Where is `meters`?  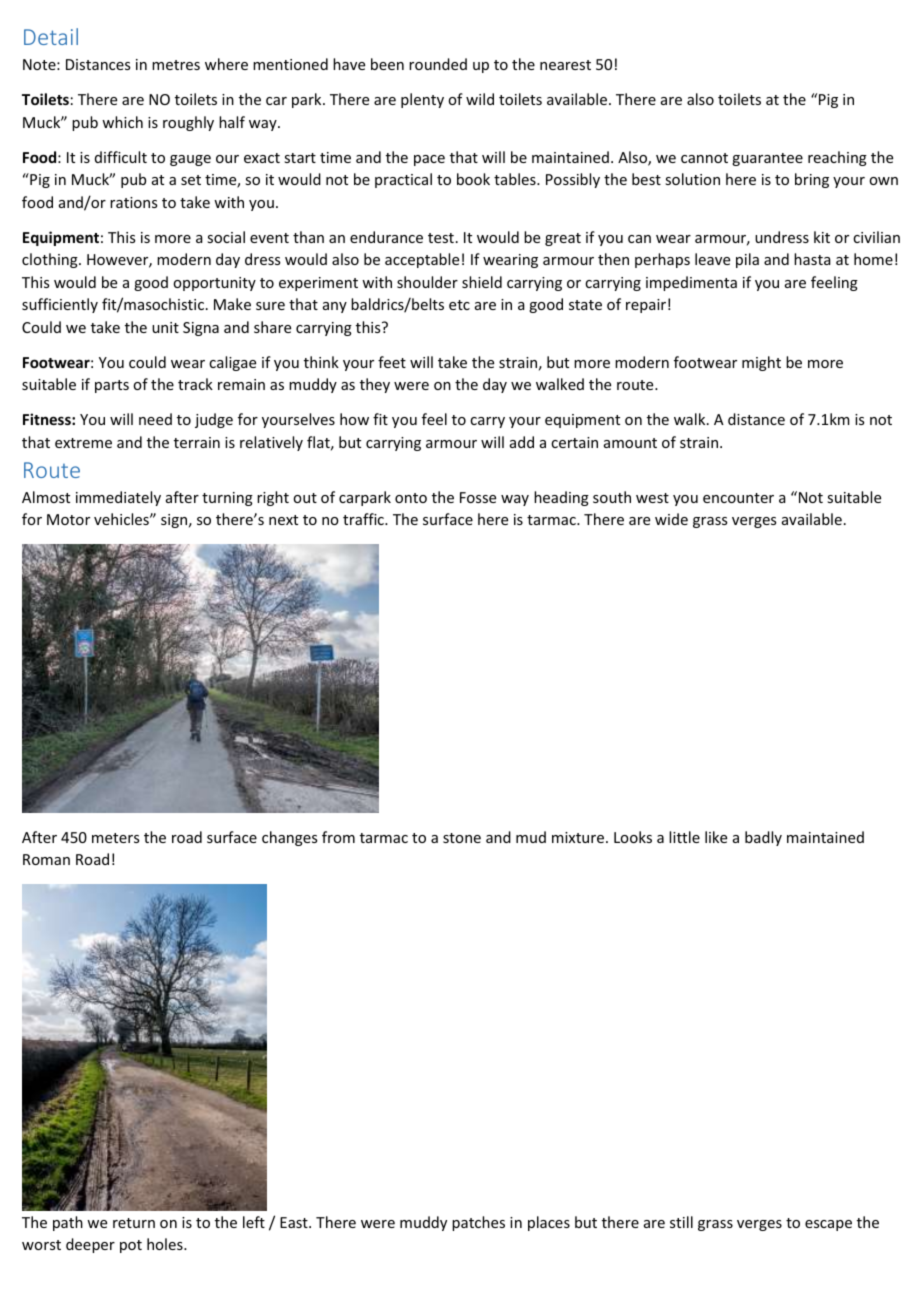 meters is located at coordinates (115, 838).
